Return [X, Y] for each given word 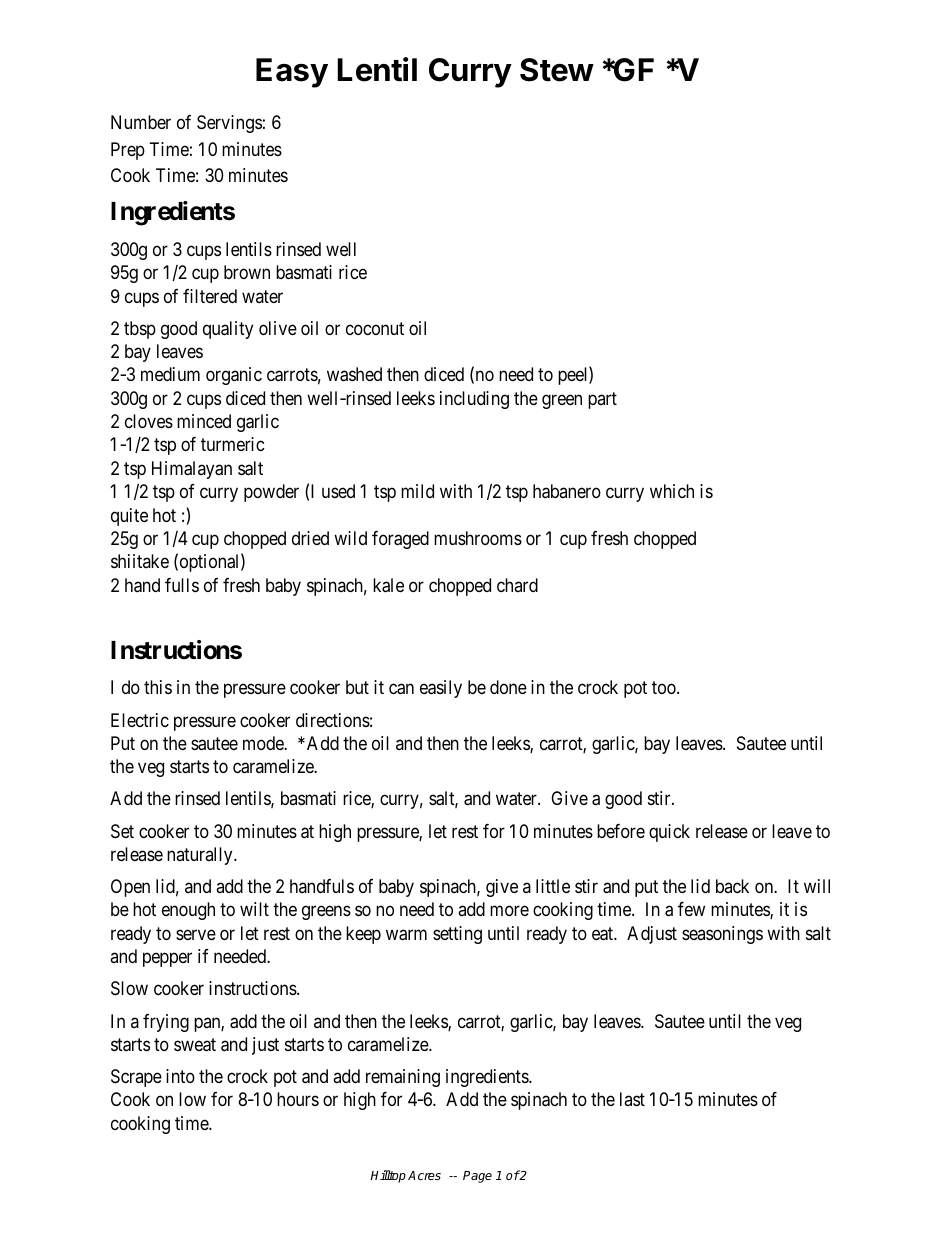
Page [477, 1177]
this [158, 687]
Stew [557, 70]
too [665, 688]
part [602, 400]
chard [517, 585]
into [180, 1076]
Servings [229, 124]
